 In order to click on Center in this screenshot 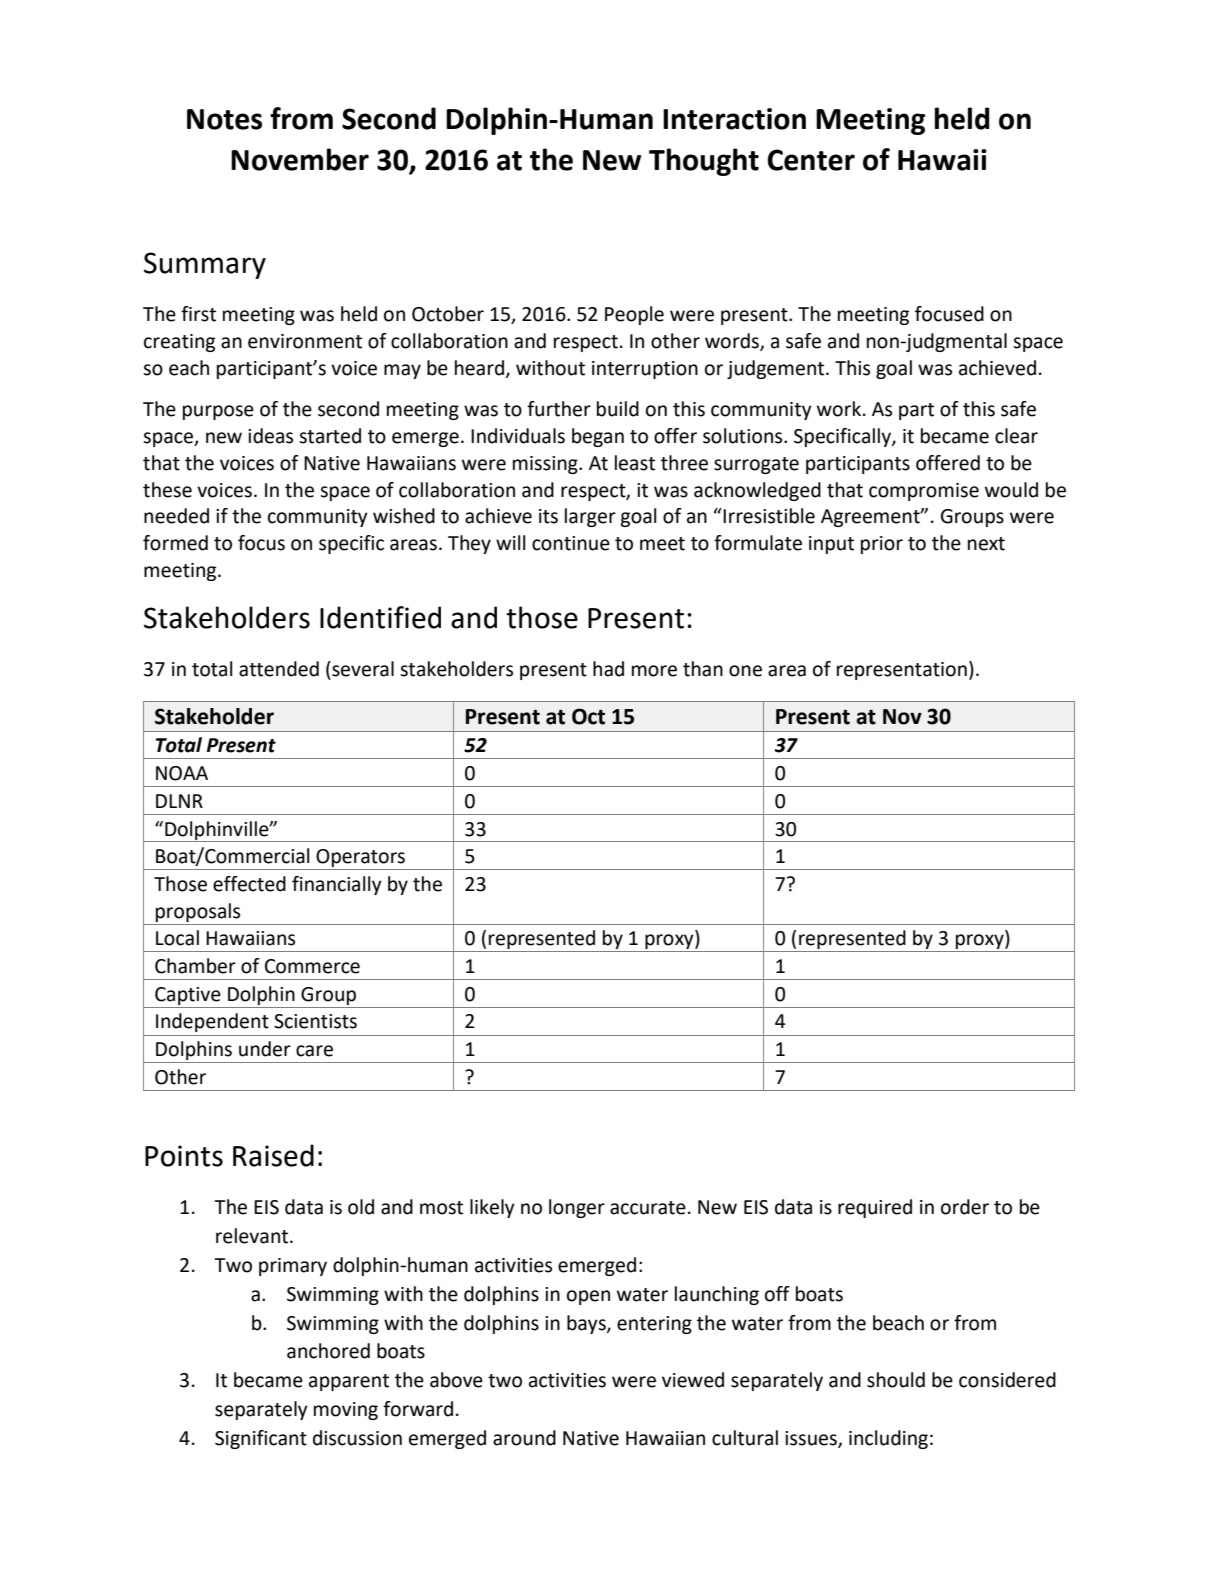, I will do `click(811, 160)`.
